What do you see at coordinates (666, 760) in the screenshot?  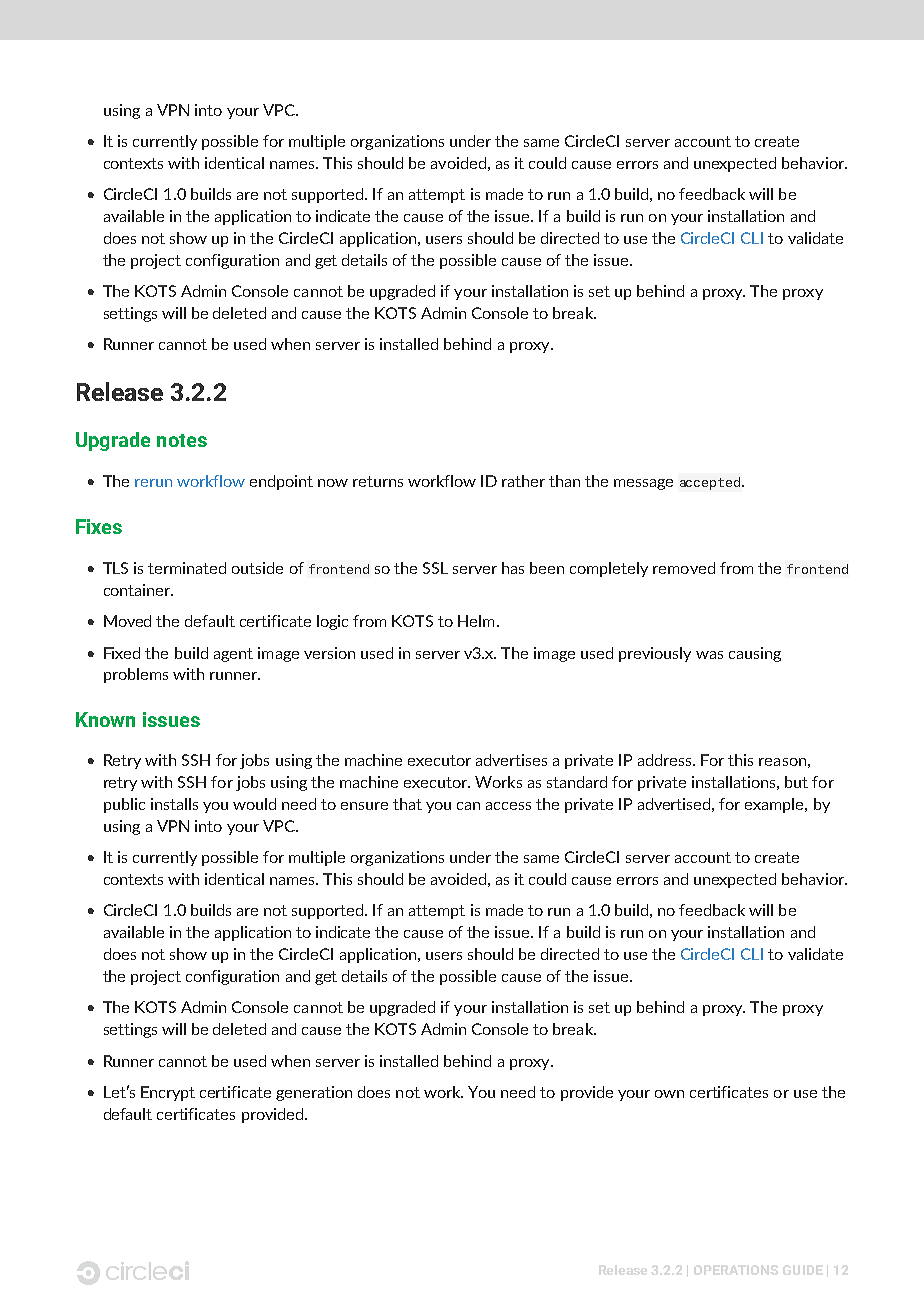 I see `address` at bounding box center [666, 760].
